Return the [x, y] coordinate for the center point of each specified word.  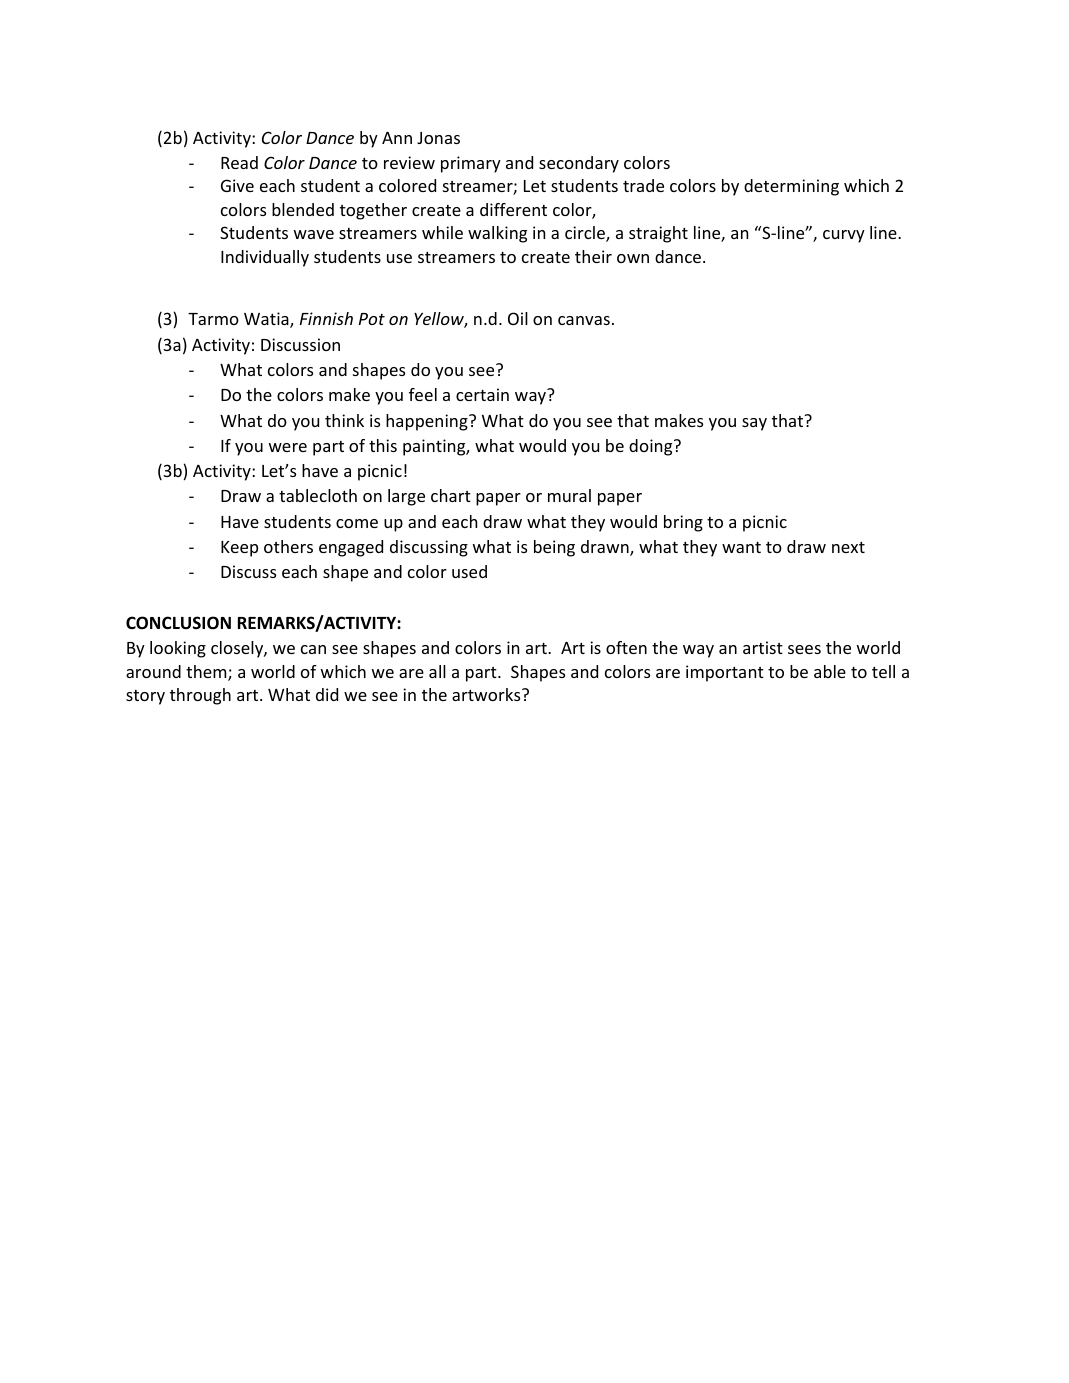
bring [683, 523]
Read [239, 162]
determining [791, 187]
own [633, 258]
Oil [518, 318]
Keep [239, 549]
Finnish [326, 318]
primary [471, 164]
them [207, 673]
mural [569, 495]
